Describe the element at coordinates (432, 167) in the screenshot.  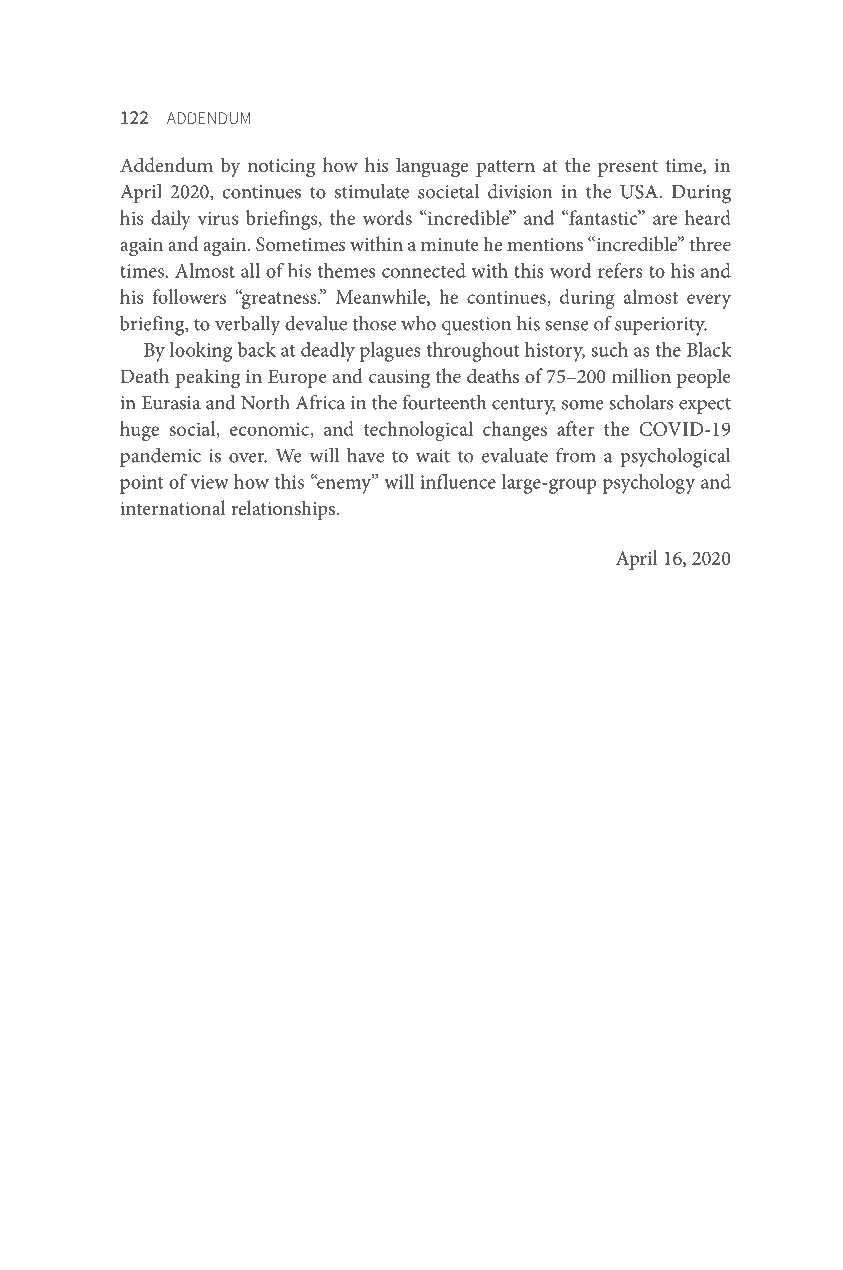
I see `language` at that location.
